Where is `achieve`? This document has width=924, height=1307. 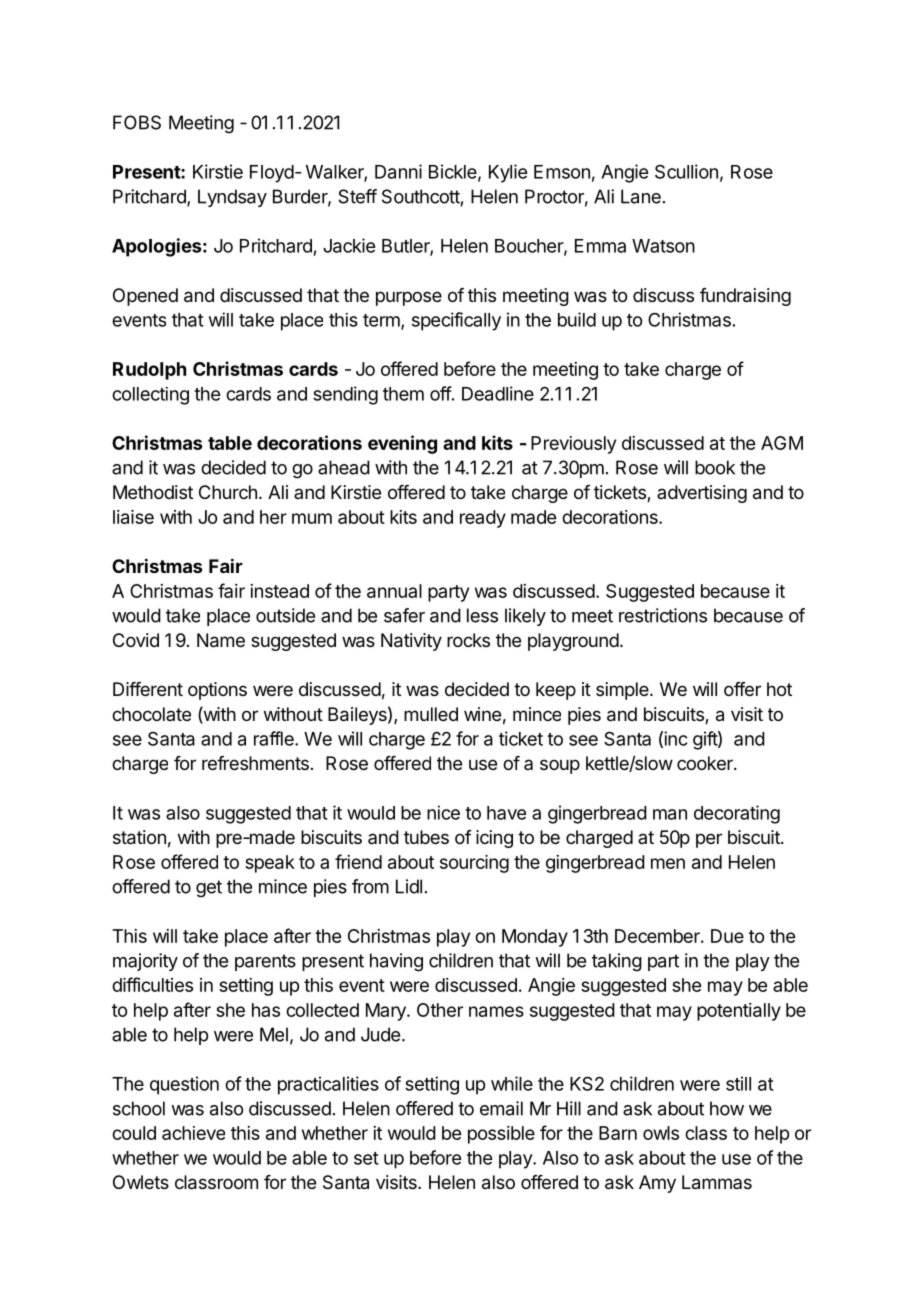 achieve is located at coordinates (193, 1133).
